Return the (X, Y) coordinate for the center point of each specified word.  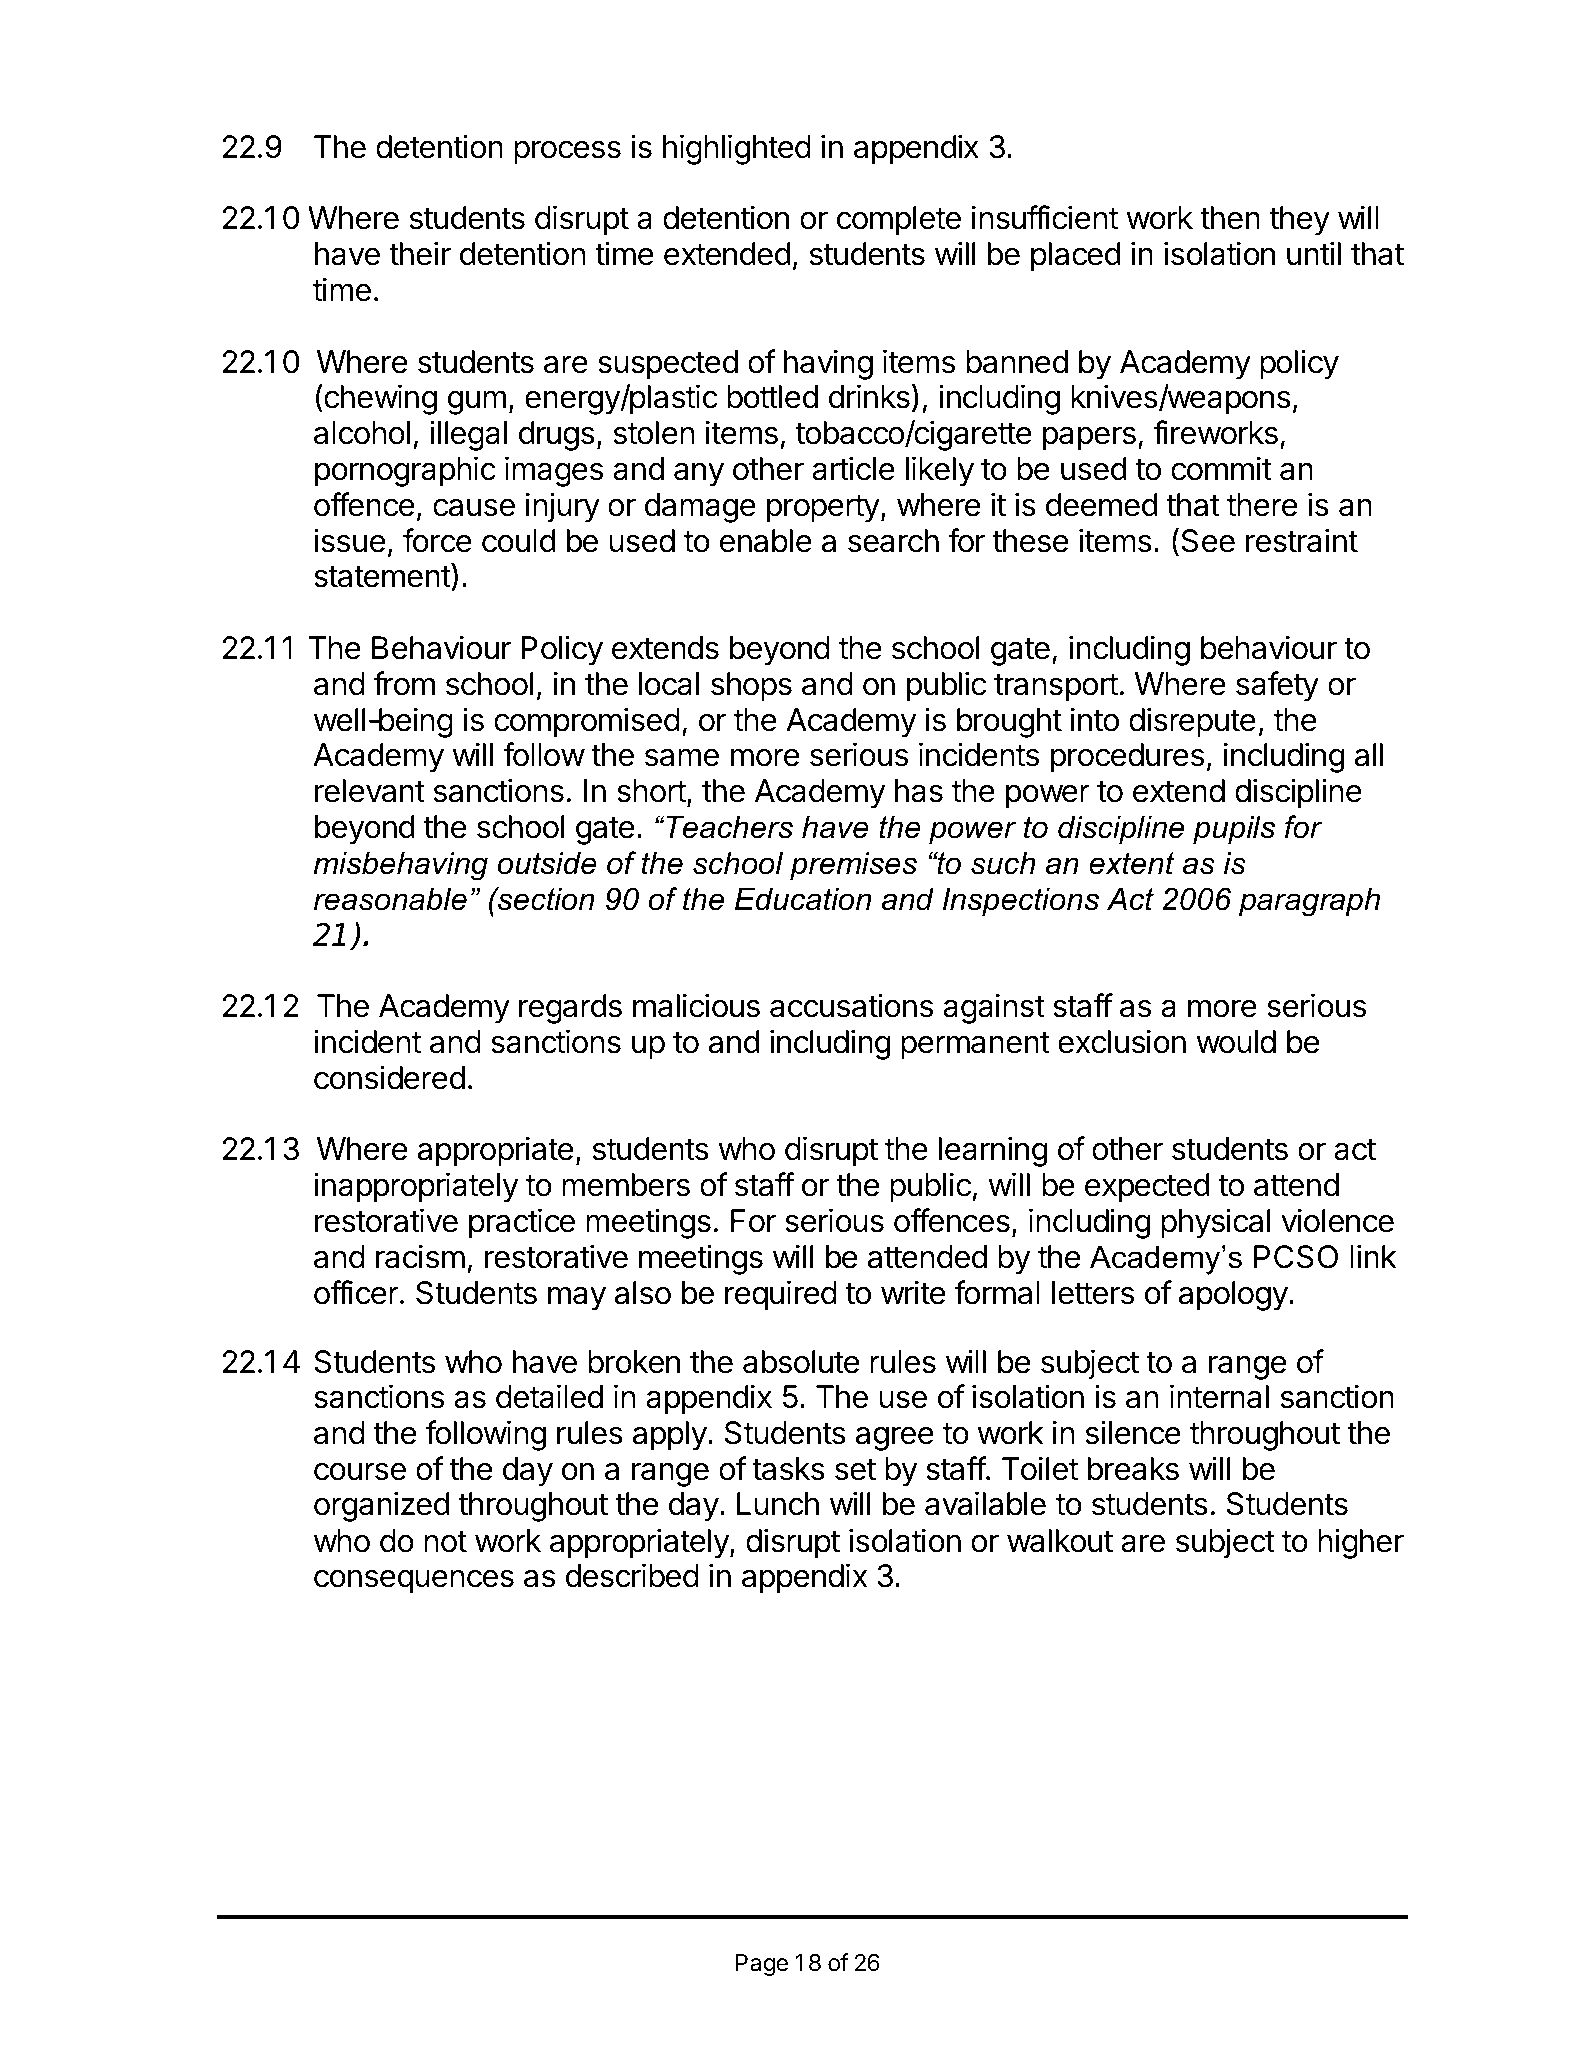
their (420, 253)
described (632, 1575)
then (1230, 218)
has (919, 791)
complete (899, 221)
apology (1233, 1296)
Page (762, 1965)
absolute (801, 1362)
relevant (370, 791)
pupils (1234, 829)
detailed (549, 1396)
